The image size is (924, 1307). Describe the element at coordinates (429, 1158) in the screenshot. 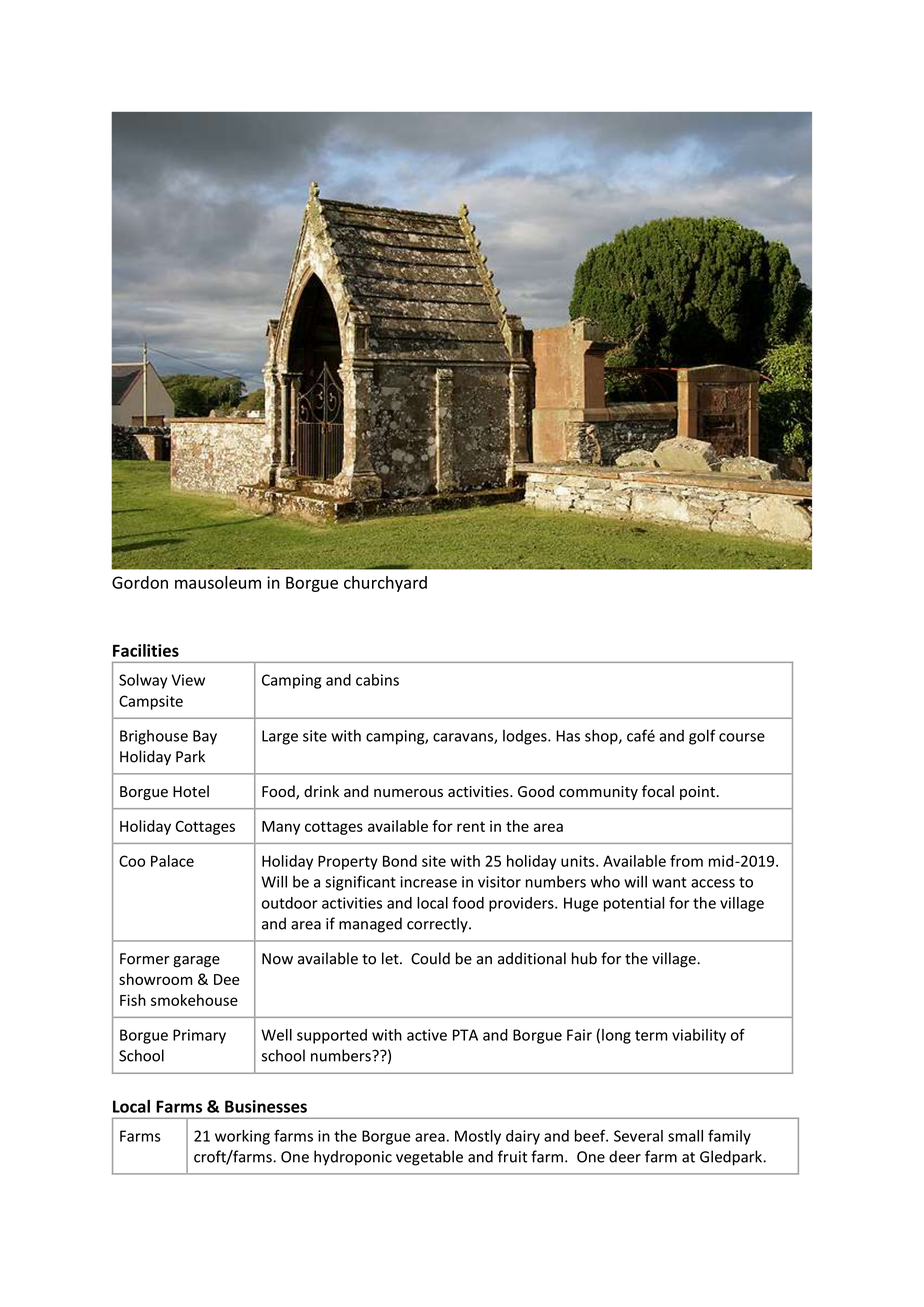

I see `vegetable` at that location.
